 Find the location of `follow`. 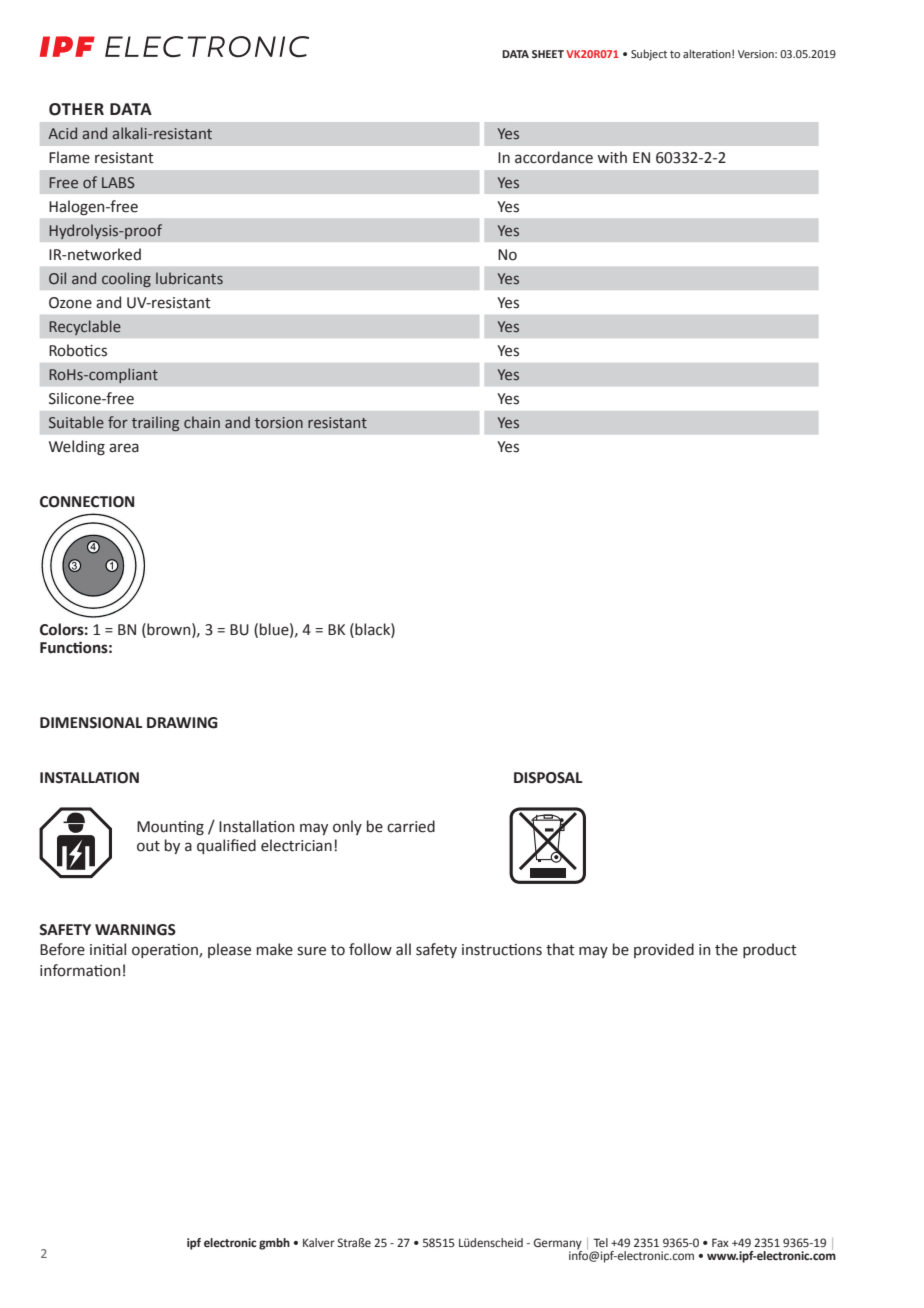

follow is located at coordinates (370, 949).
